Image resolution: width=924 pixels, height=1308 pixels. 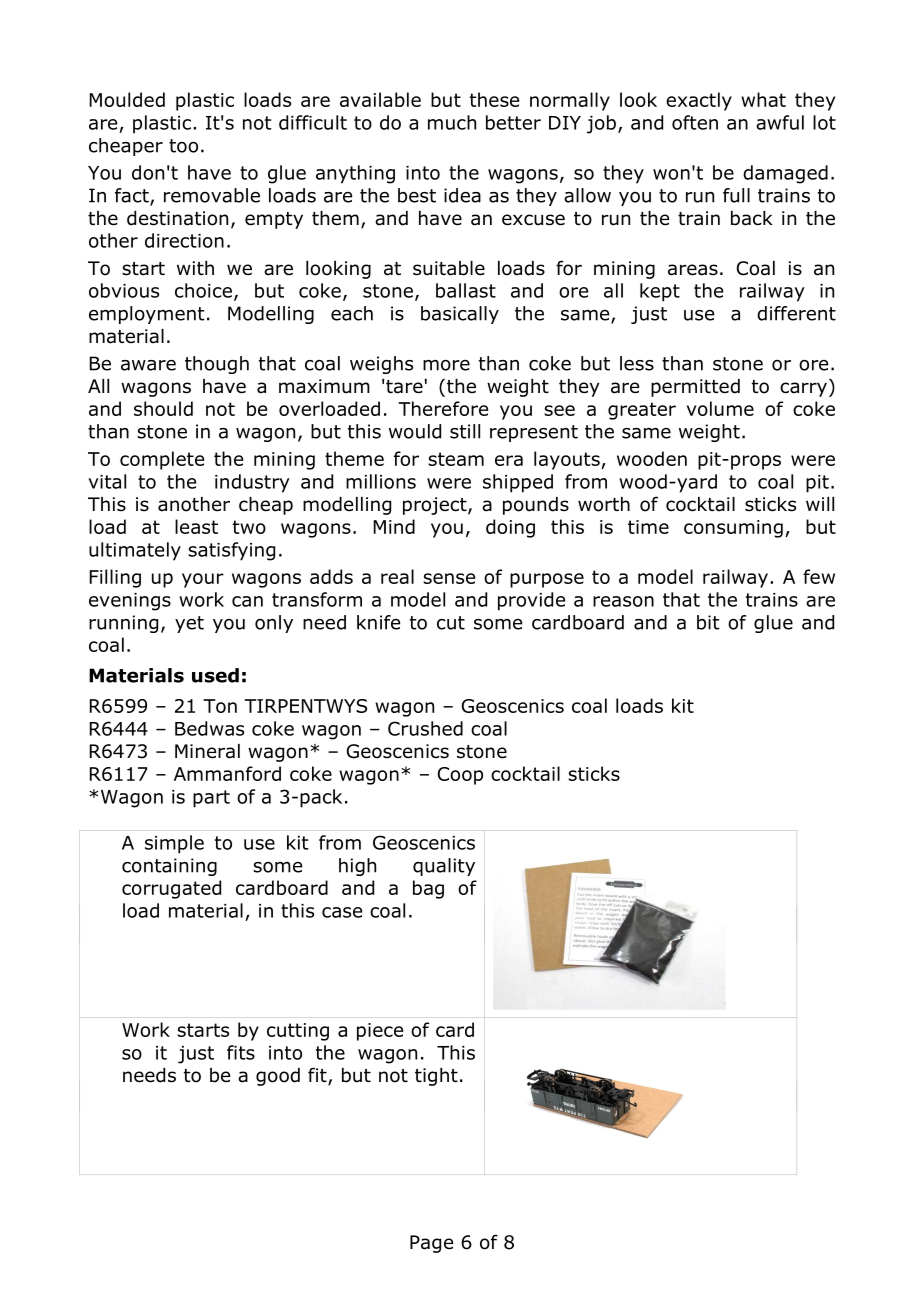 I want to click on good, so click(x=278, y=1077).
